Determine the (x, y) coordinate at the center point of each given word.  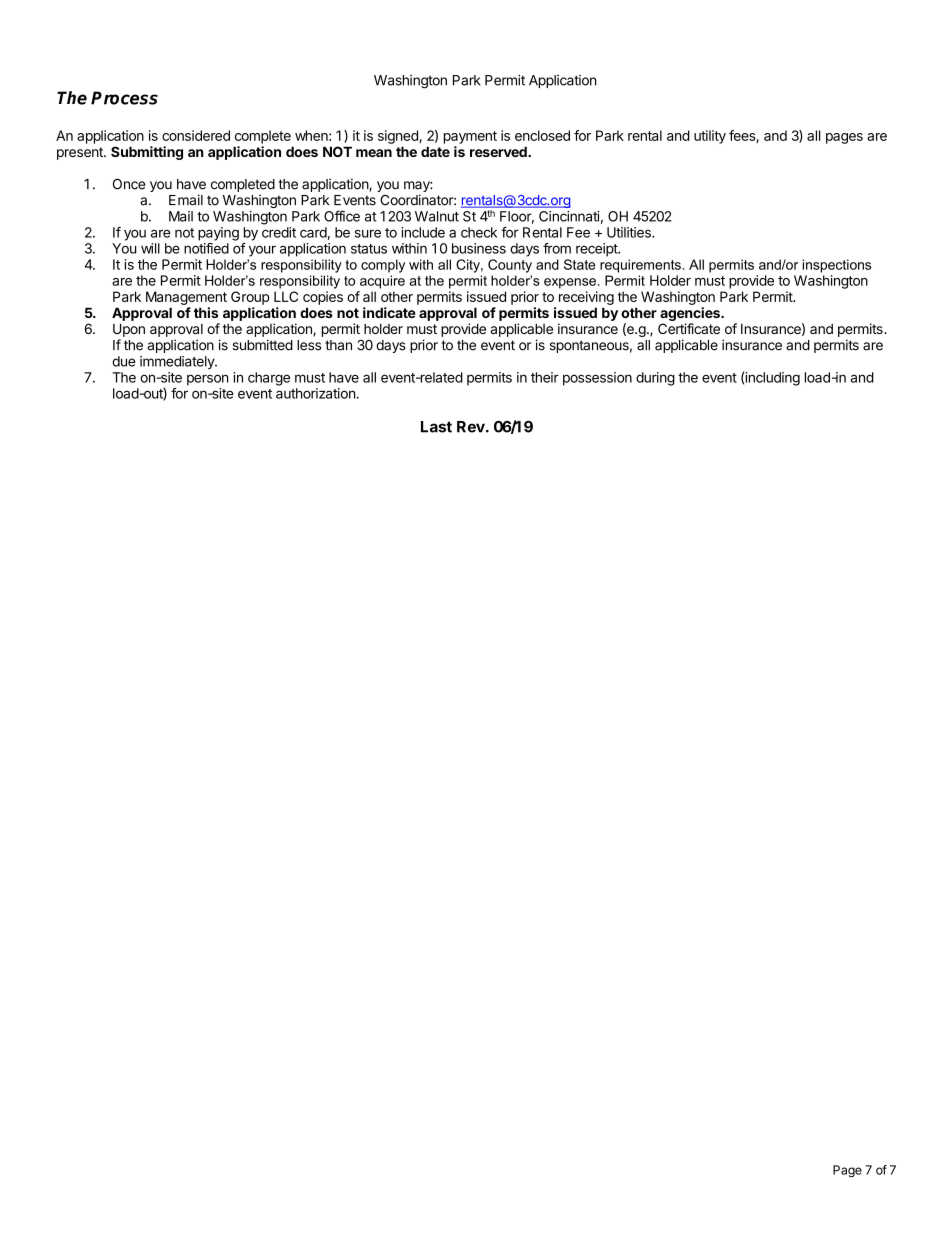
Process (124, 98)
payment (470, 137)
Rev (472, 427)
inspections (836, 266)
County (510, 266)
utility (710, 137)
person (208, 380)
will (150, 248)
